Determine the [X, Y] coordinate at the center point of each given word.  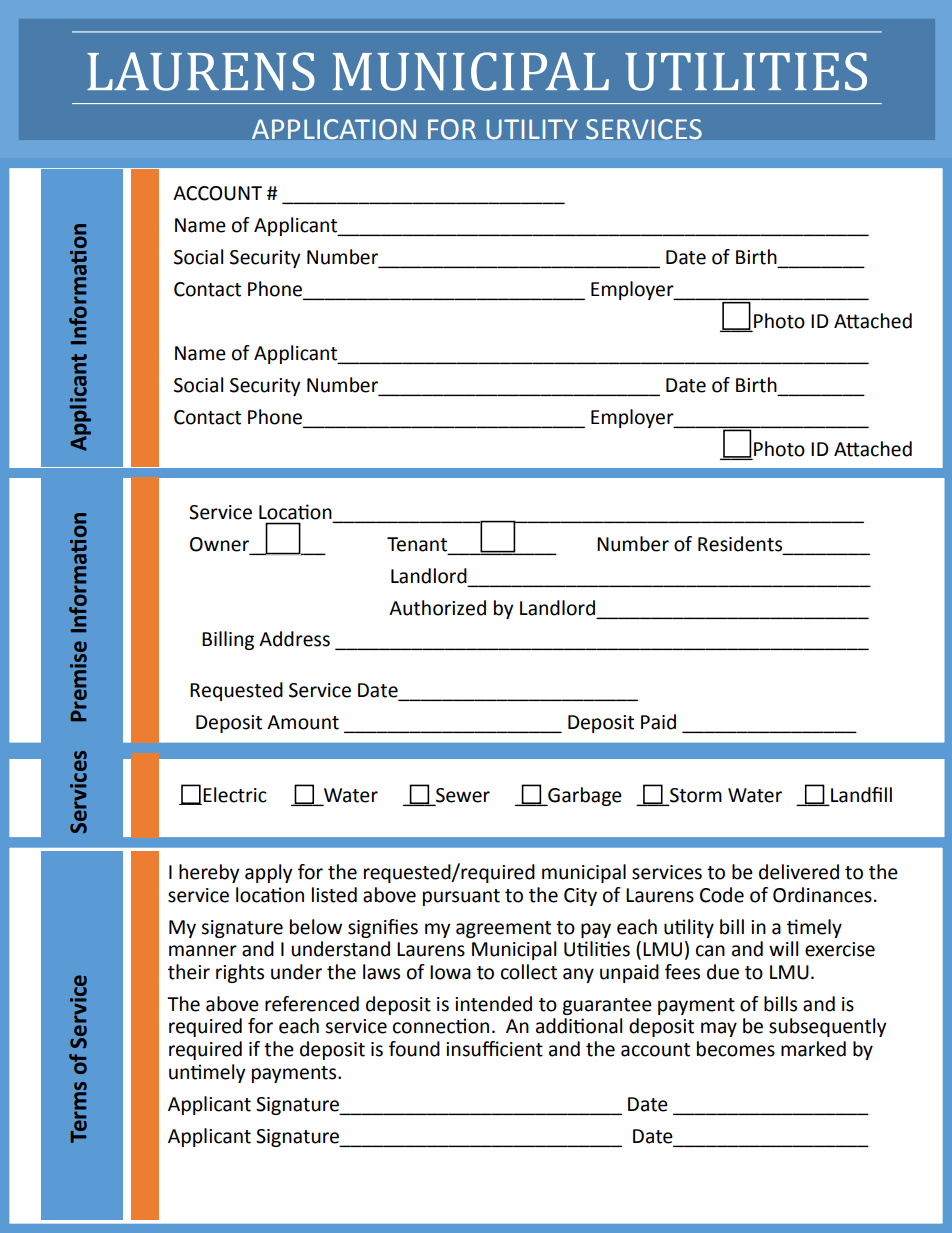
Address [294, 639]
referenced [312, 1004]
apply [269, 873]
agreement [503, 929]
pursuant [461, 897]
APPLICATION [334, 129]
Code [722, 895]
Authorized [437, 608]
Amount [303, 722]
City [580, 897]
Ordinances [822, 895]
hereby [209, 873]
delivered [799, 872]
